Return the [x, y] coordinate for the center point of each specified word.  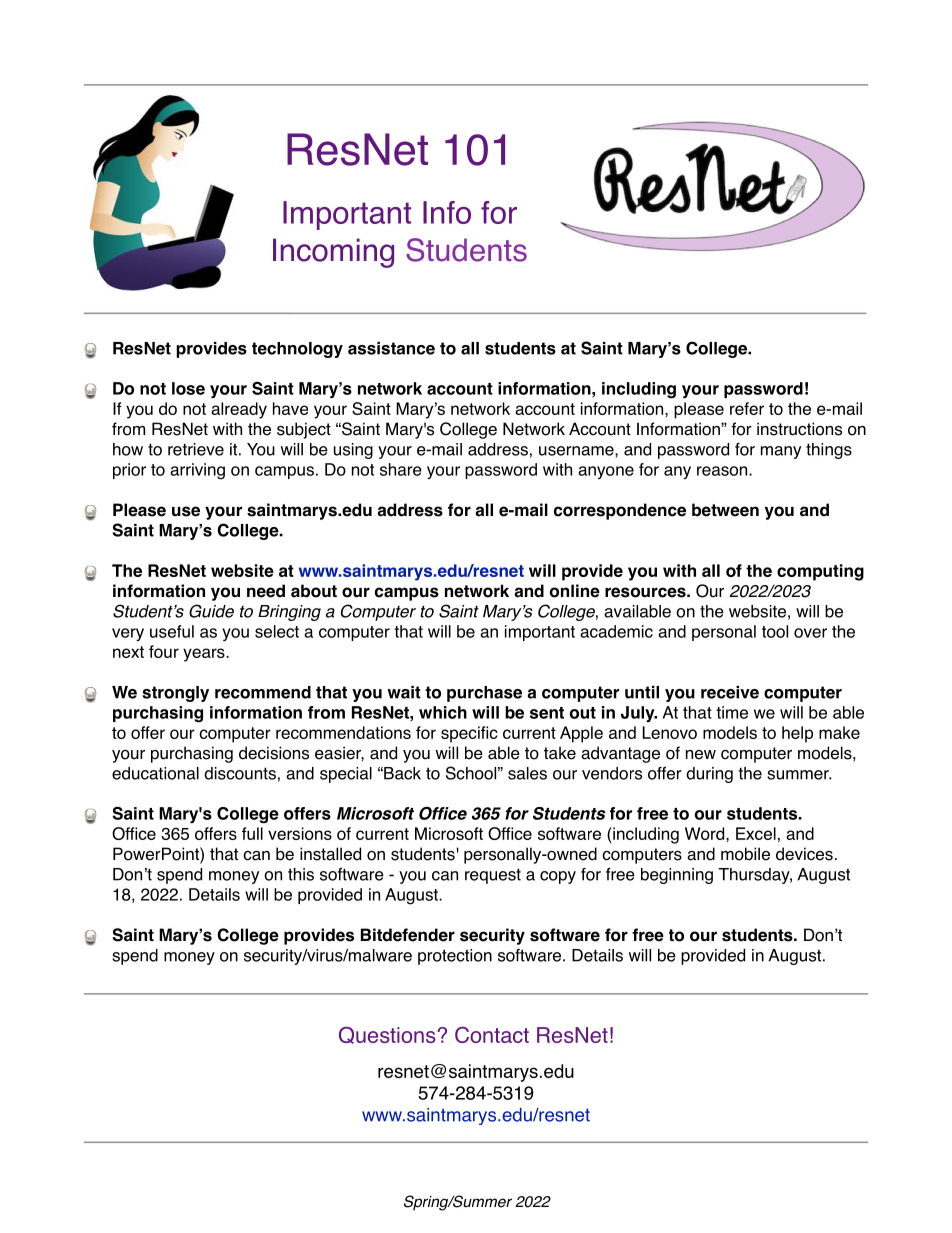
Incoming [333, 253]
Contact [492, 1034]
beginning [677, 876]
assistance [391, 348]
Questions [388, 1035]
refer [747, 408]
